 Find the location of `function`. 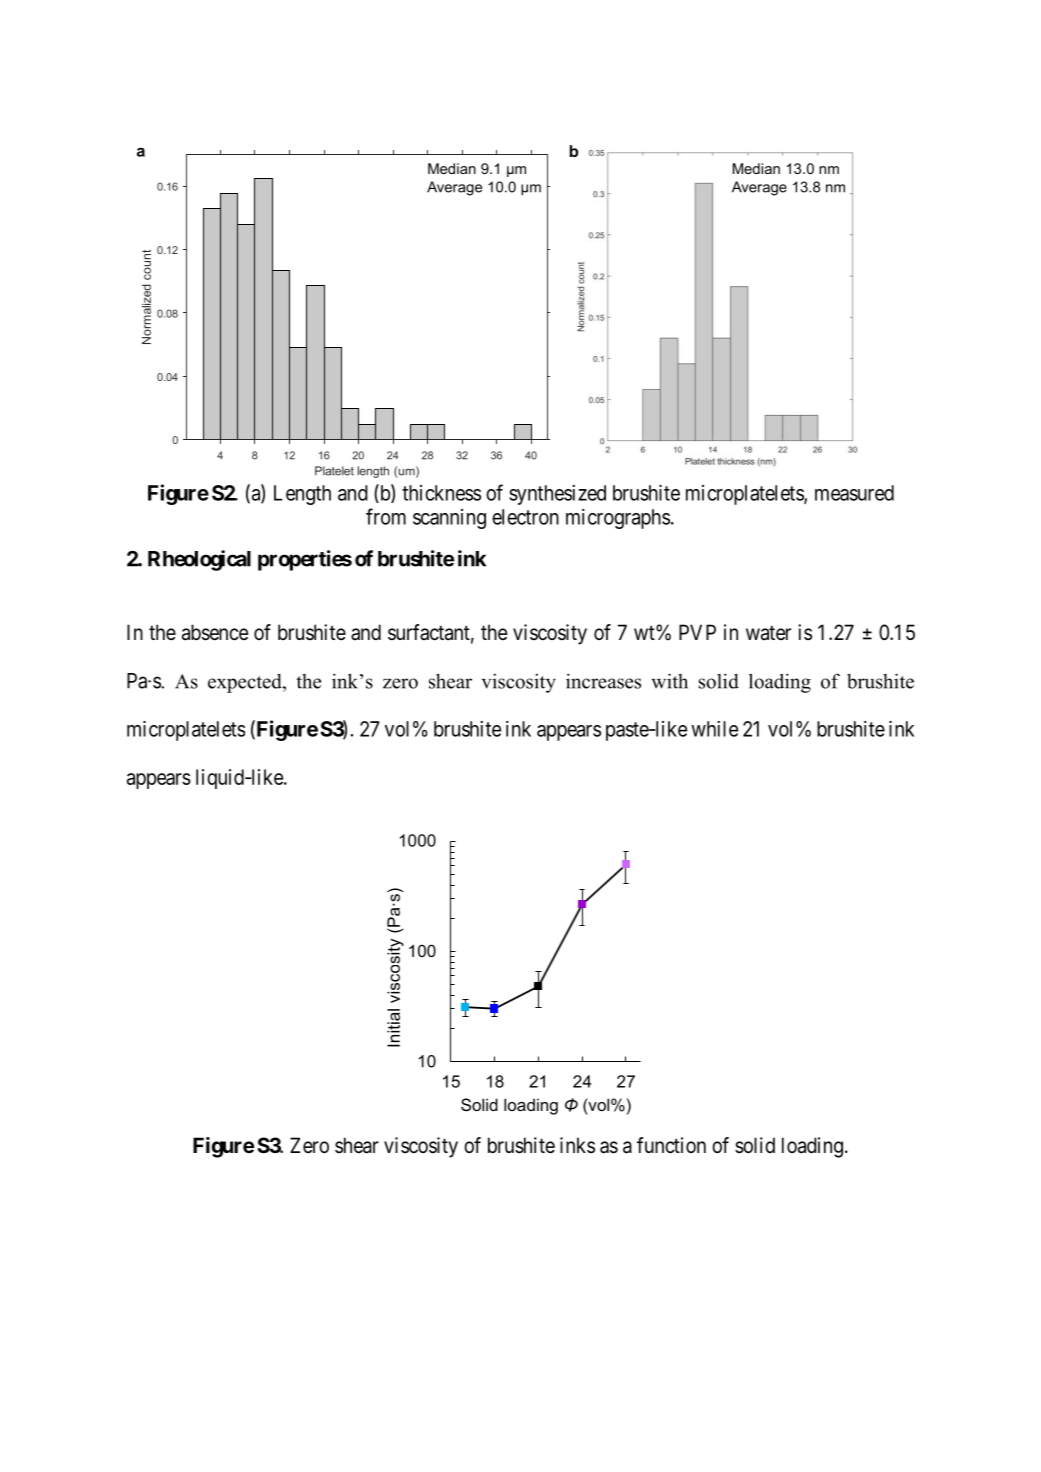

function is located at coordinates (671, 1145).
